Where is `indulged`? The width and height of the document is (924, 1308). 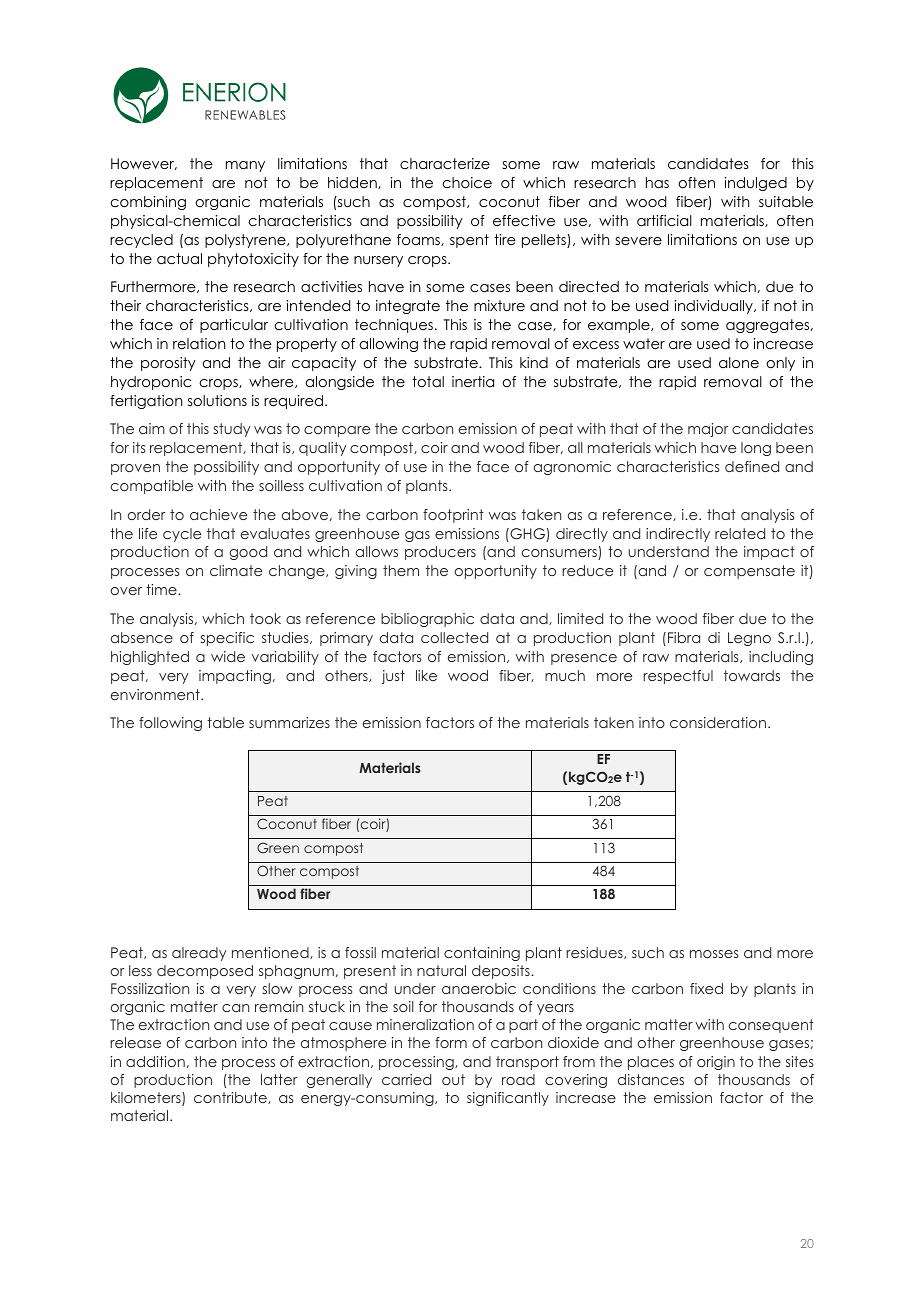
indulged is located at coordinates (755, 184).
